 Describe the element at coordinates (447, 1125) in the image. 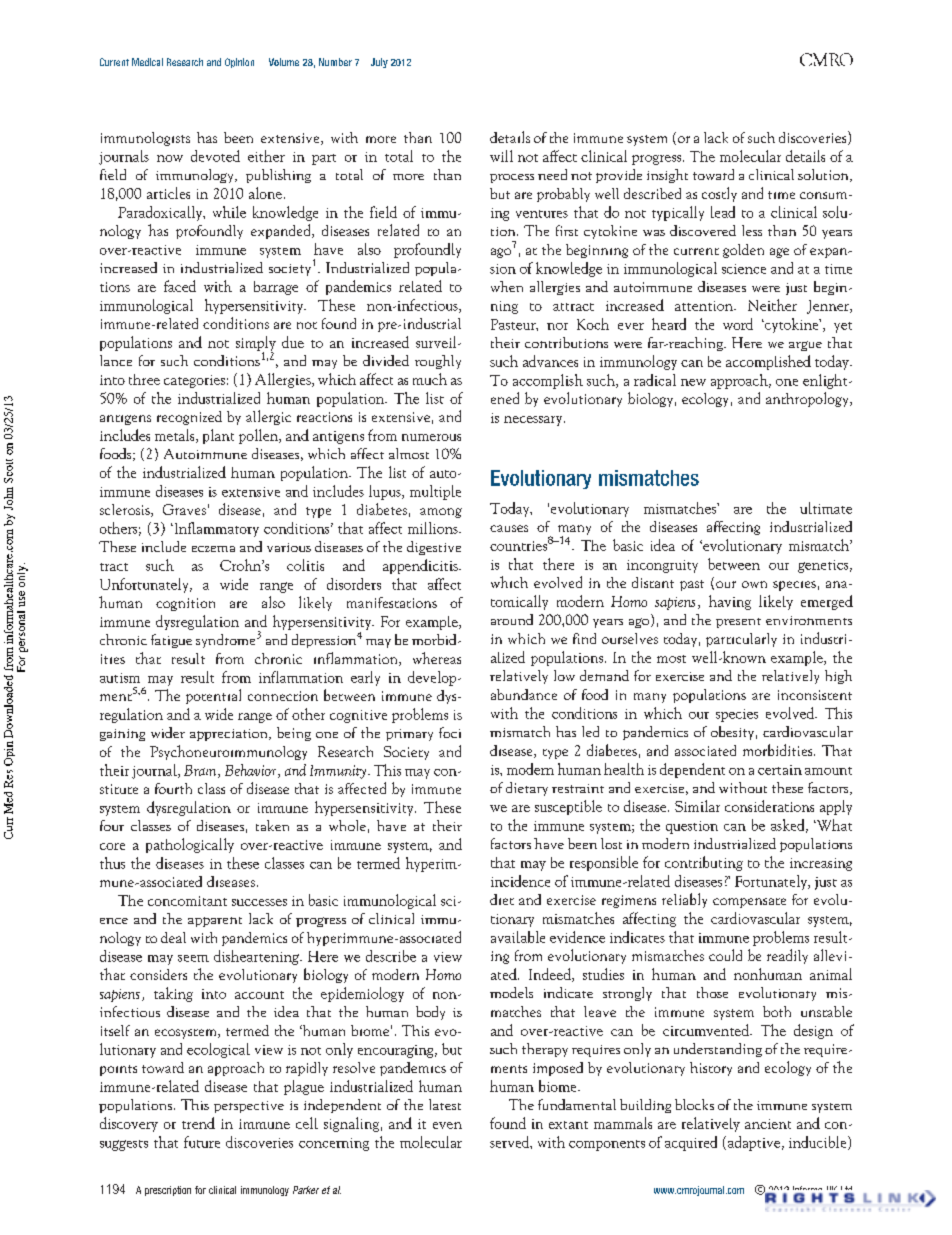

I see `even` at that location.
